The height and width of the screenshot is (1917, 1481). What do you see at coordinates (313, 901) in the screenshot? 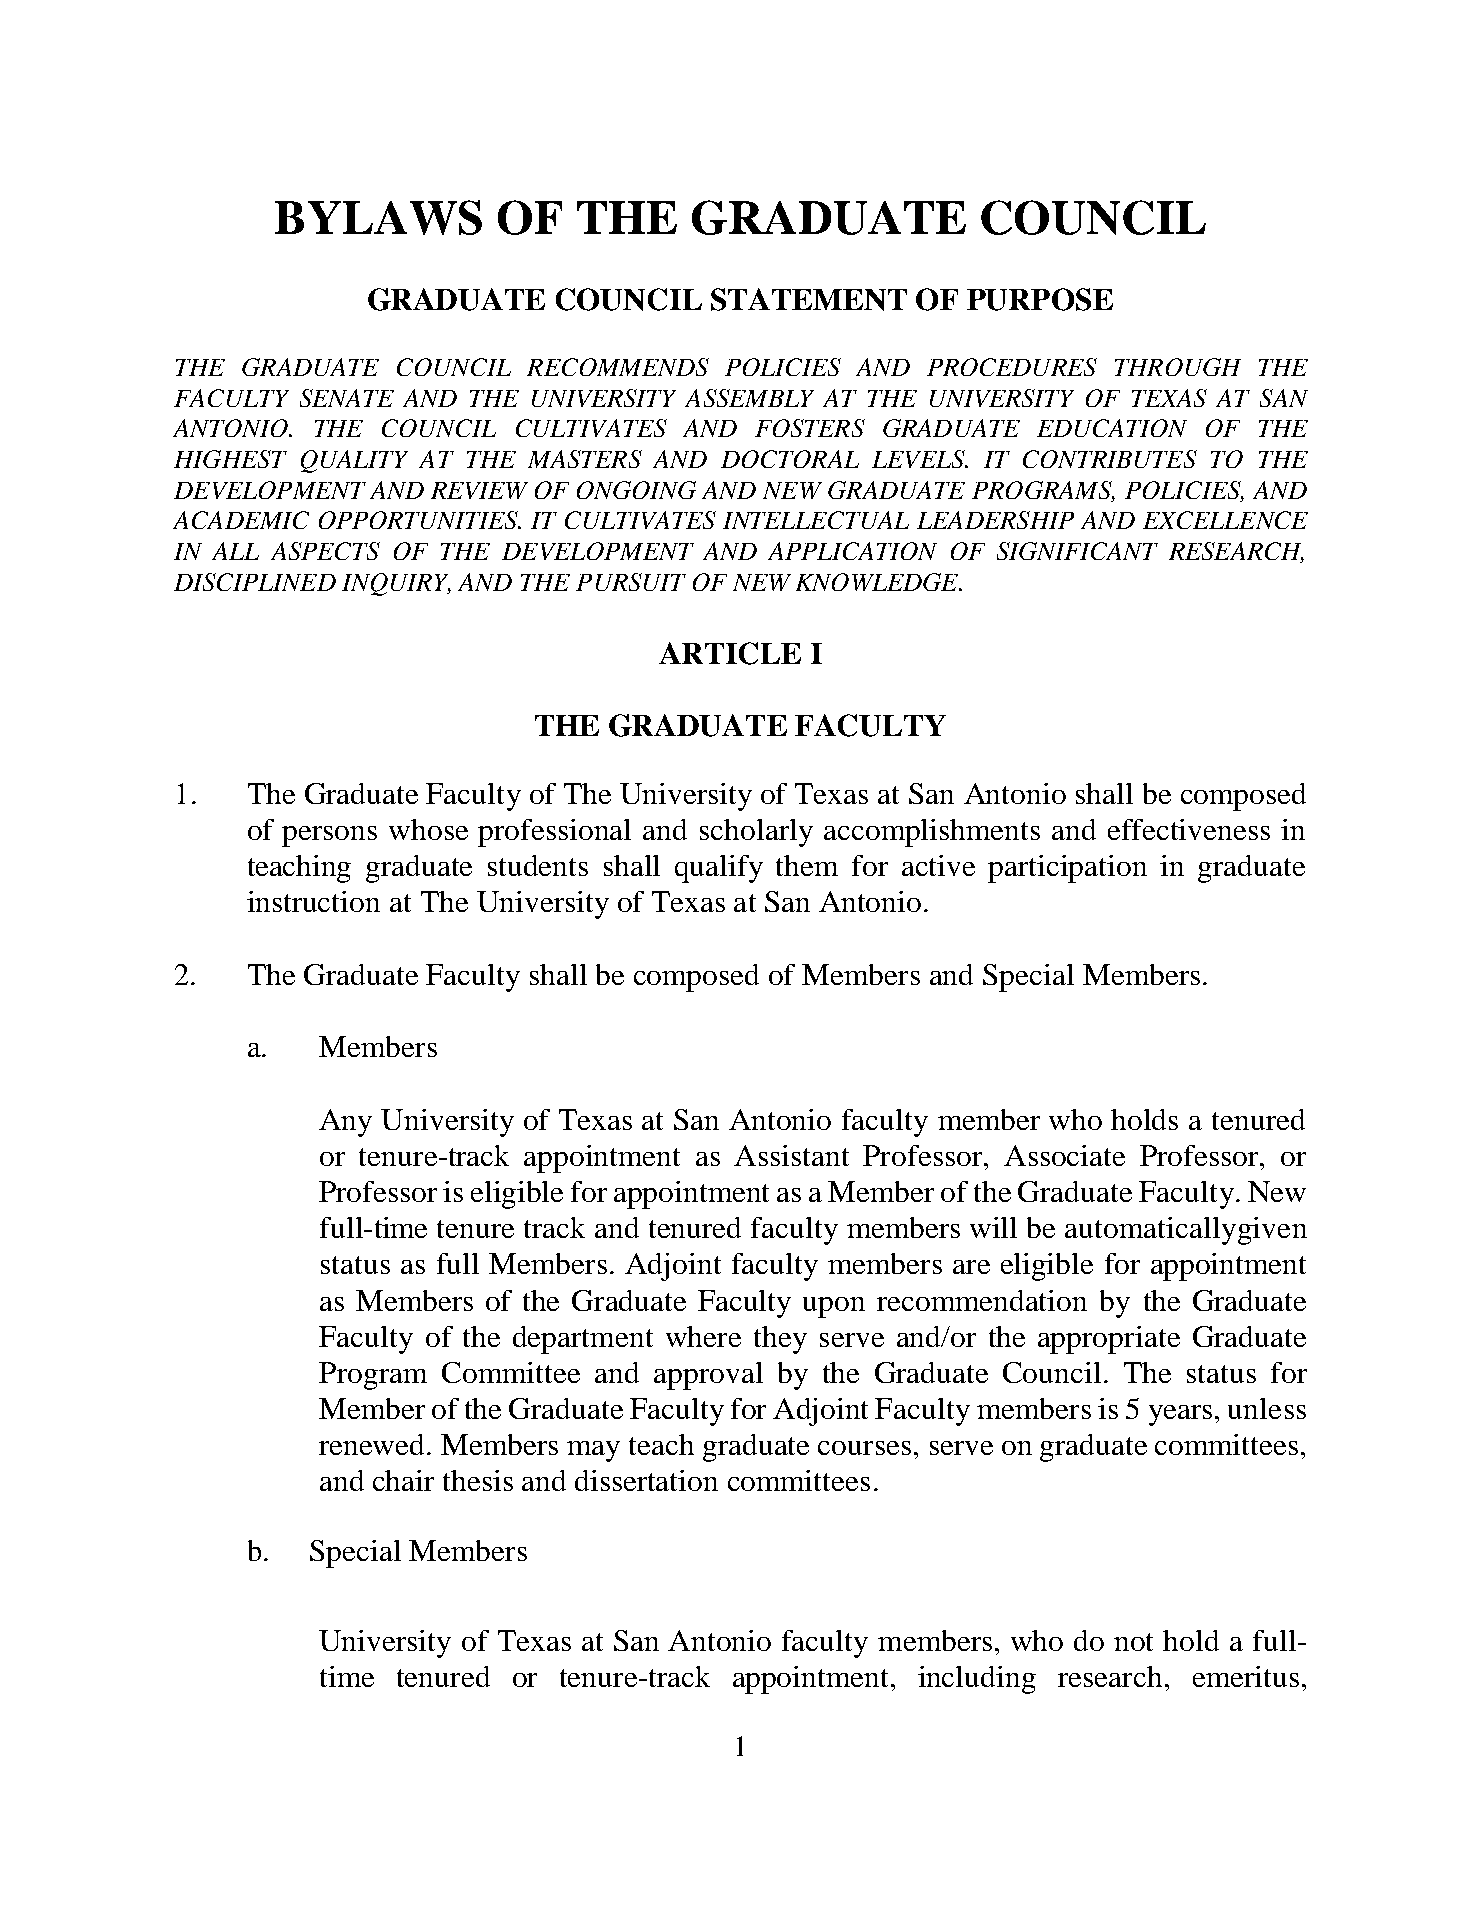
I see `instruction` at bounding box center [313, 901].
